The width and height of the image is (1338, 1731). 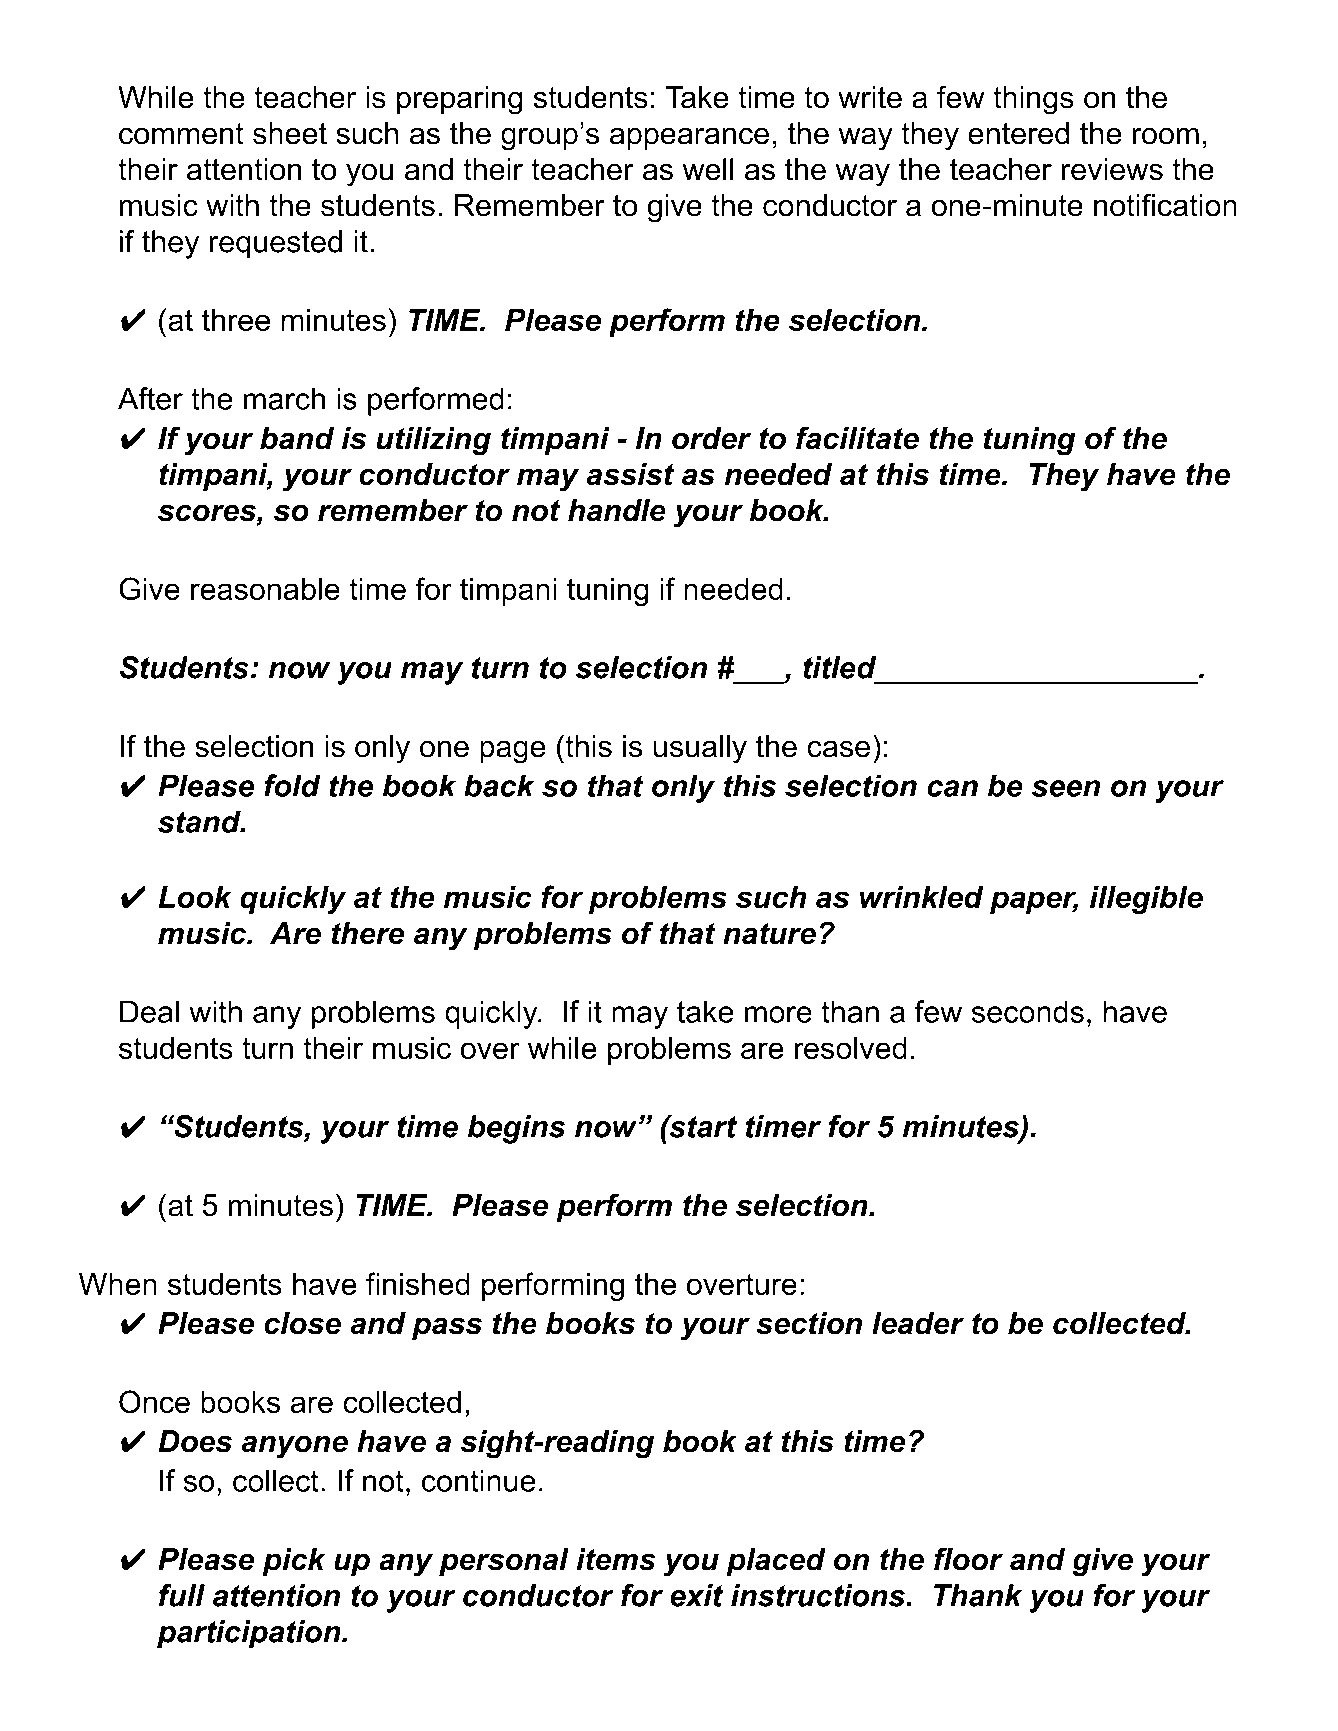 I want to click on floor, so click(x=968, y=1559).
